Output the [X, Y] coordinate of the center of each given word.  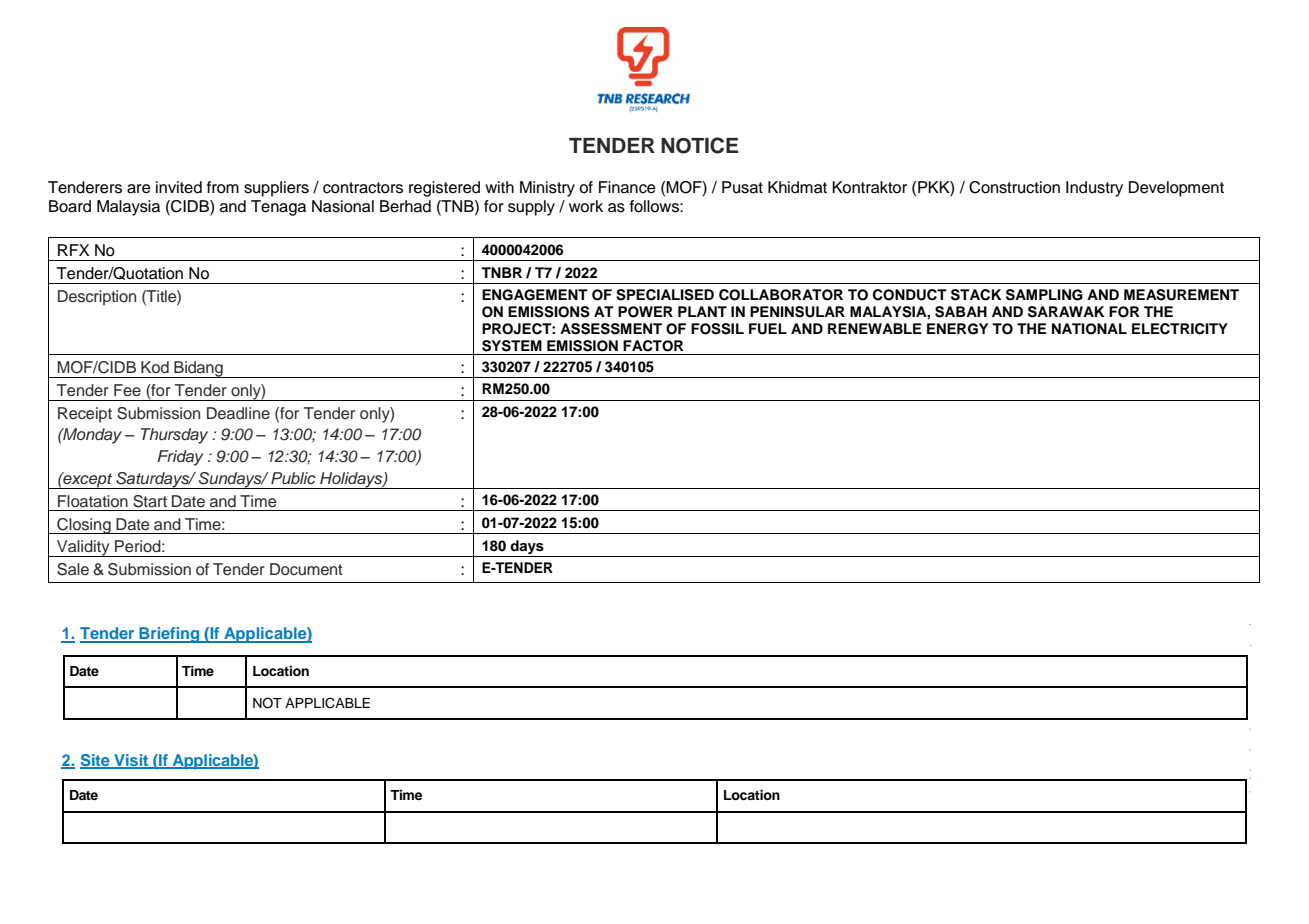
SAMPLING [1044, 295]
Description [97, 298]
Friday [180, 458]
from [223, 187]
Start [150, 501]
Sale [73, 569]
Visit [131, 761]
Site [96, 761]
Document [306, 569]
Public [293, 478]
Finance [627, 187]
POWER [645, 312]
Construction [1014, 187]
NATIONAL [1089, 329]
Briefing [169, 635]
